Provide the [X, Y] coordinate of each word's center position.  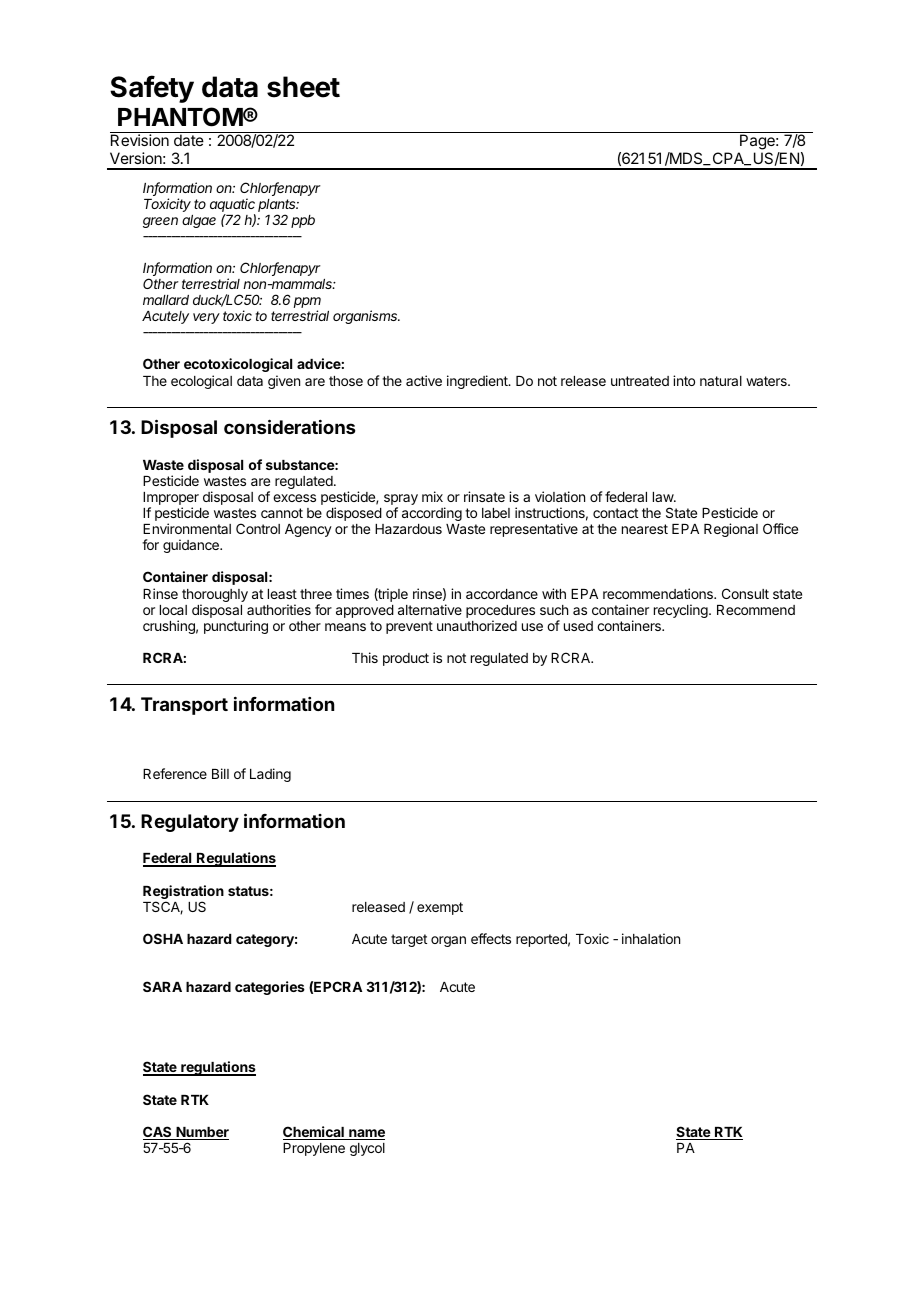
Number [201, 1133]
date [189, 140]
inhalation [651, 938]
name [366, 1134]
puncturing [236, 627]
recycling [682, 611]
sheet [303, 87]
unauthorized [477, 625]
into [684, 380]
